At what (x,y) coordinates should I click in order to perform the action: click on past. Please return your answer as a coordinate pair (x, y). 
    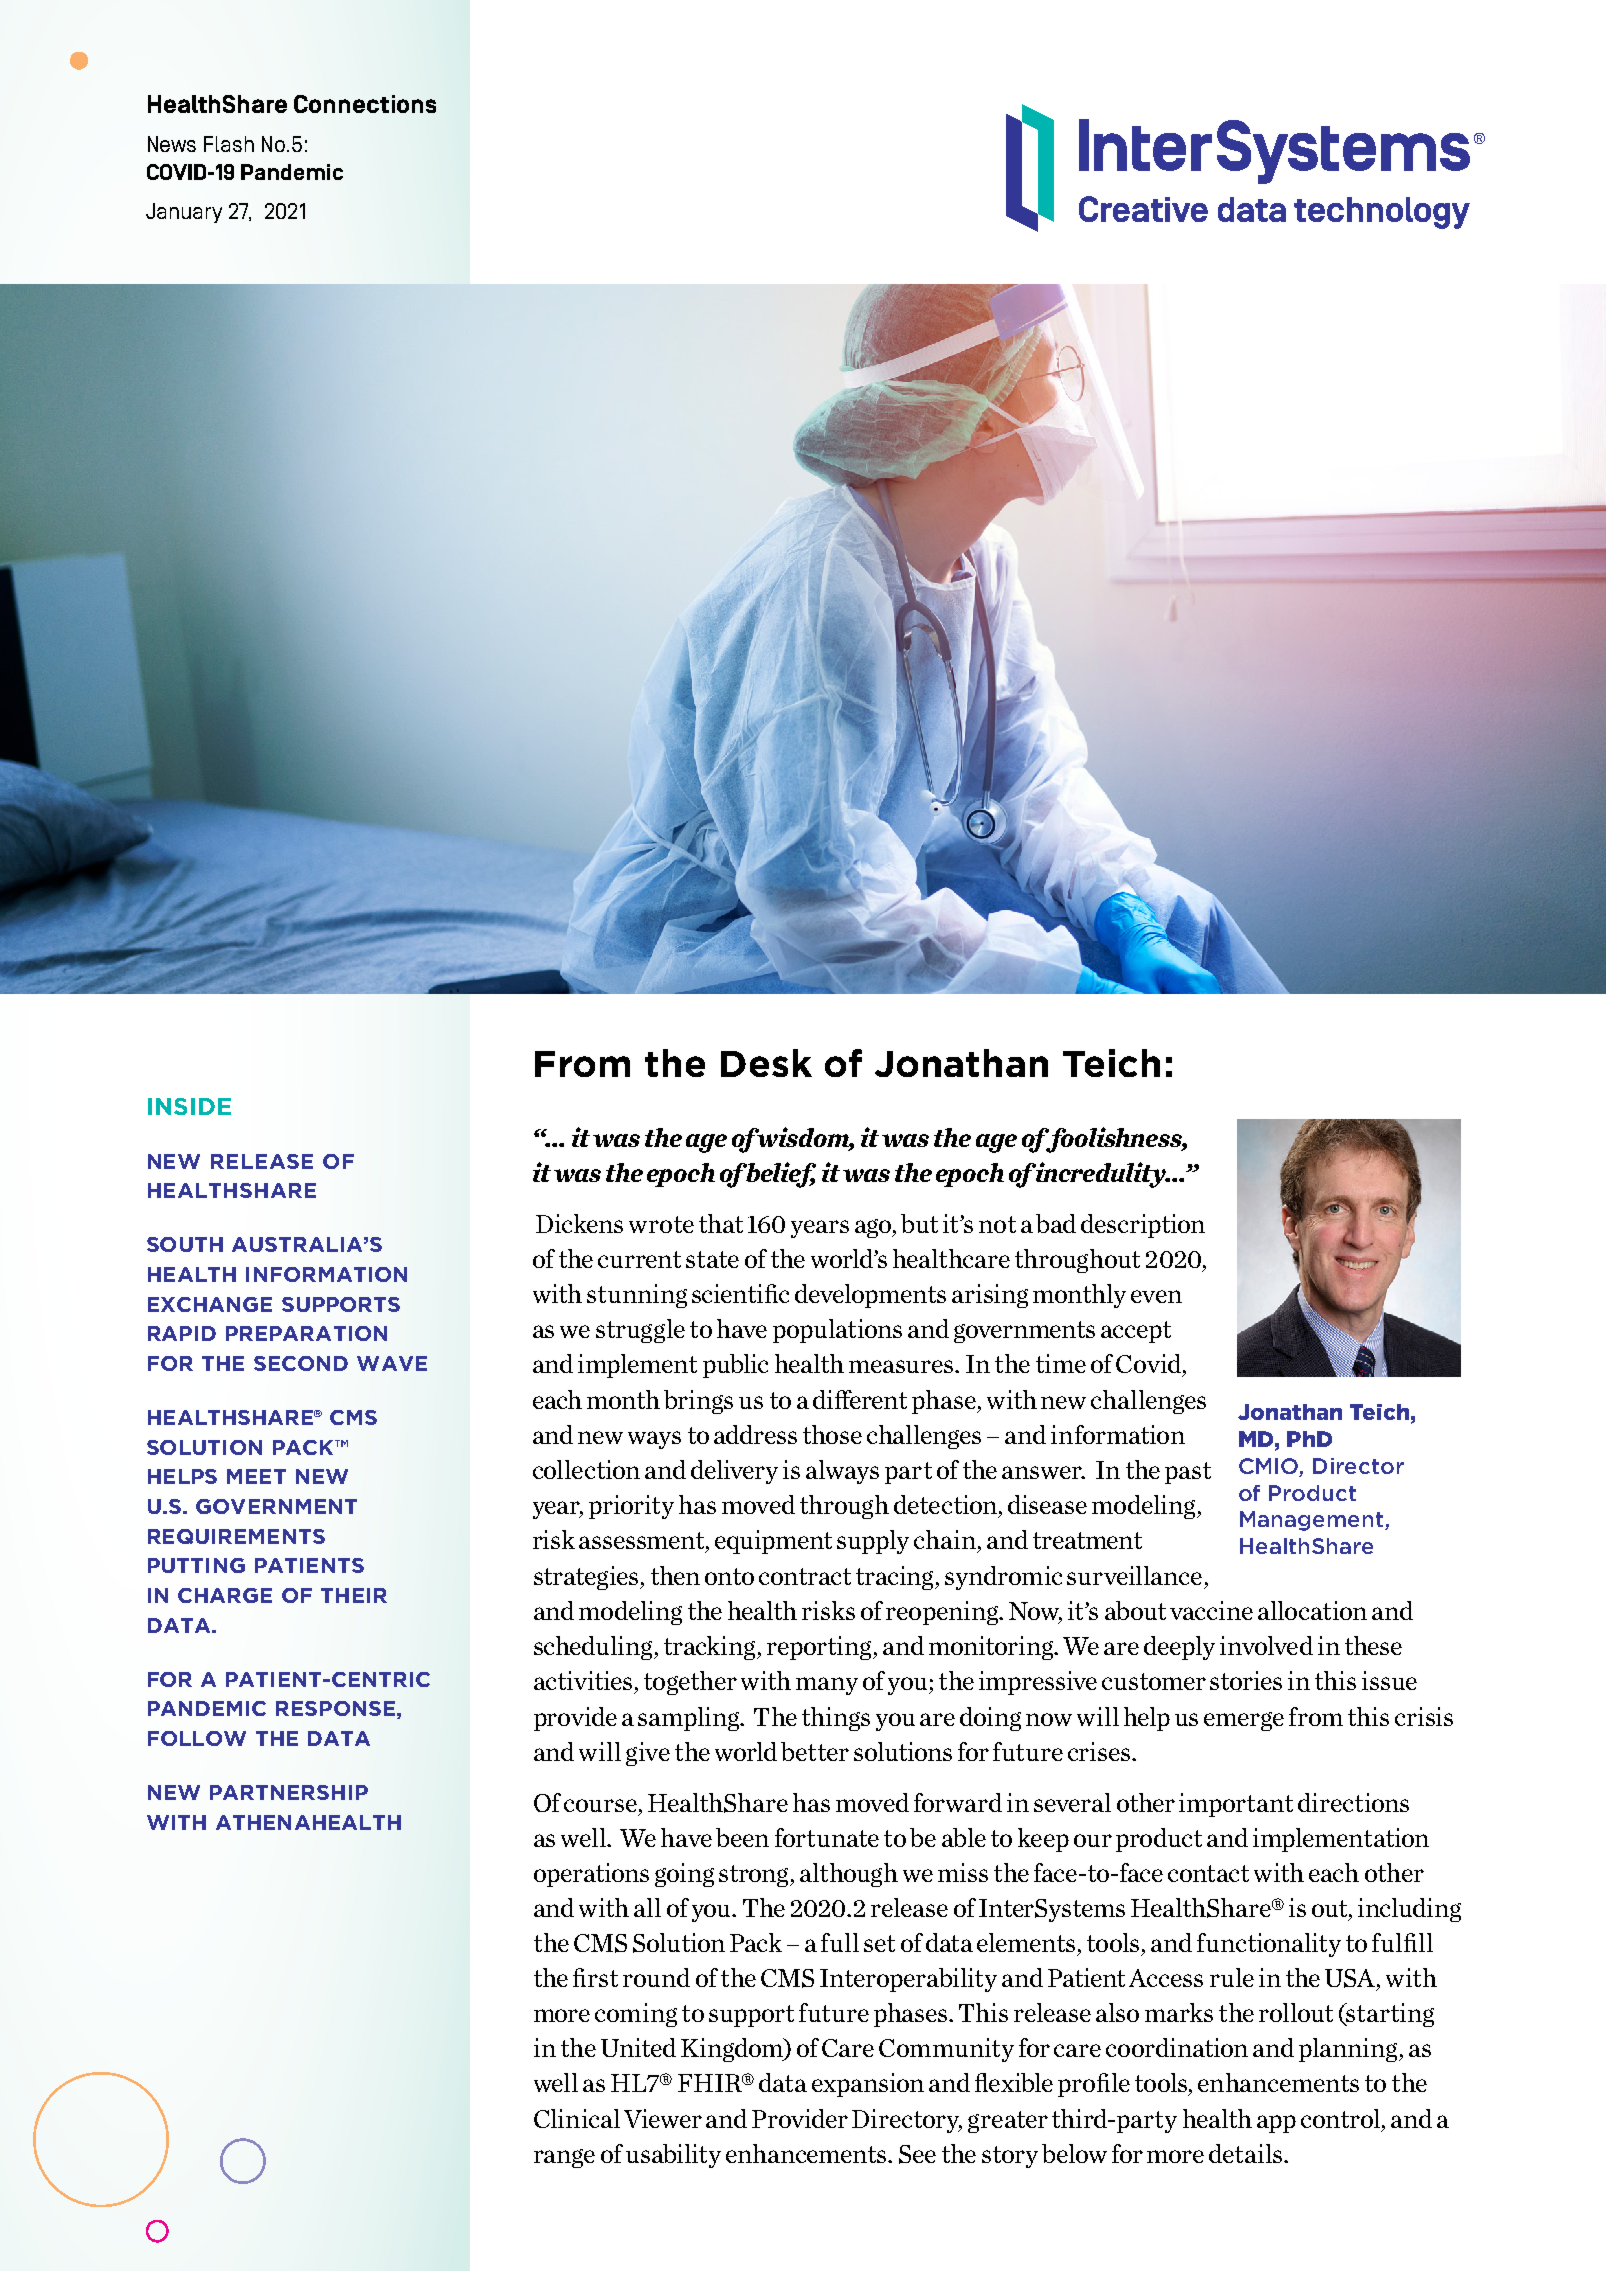
    Looking at the image, I should click on (1188, 1473).
